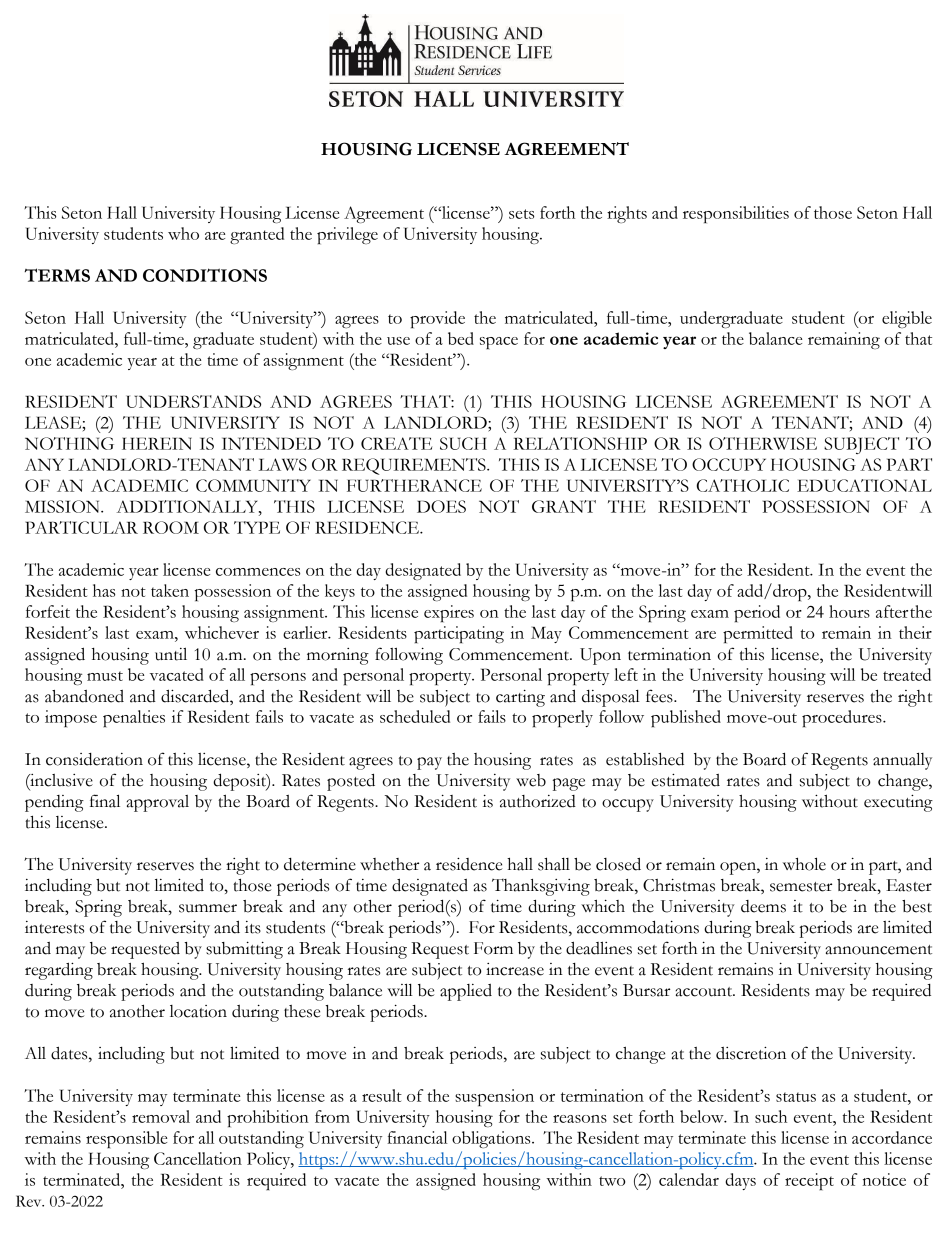 This screenshot has height=1233, width=952. I want to click on procedures, so click(843, 718).
